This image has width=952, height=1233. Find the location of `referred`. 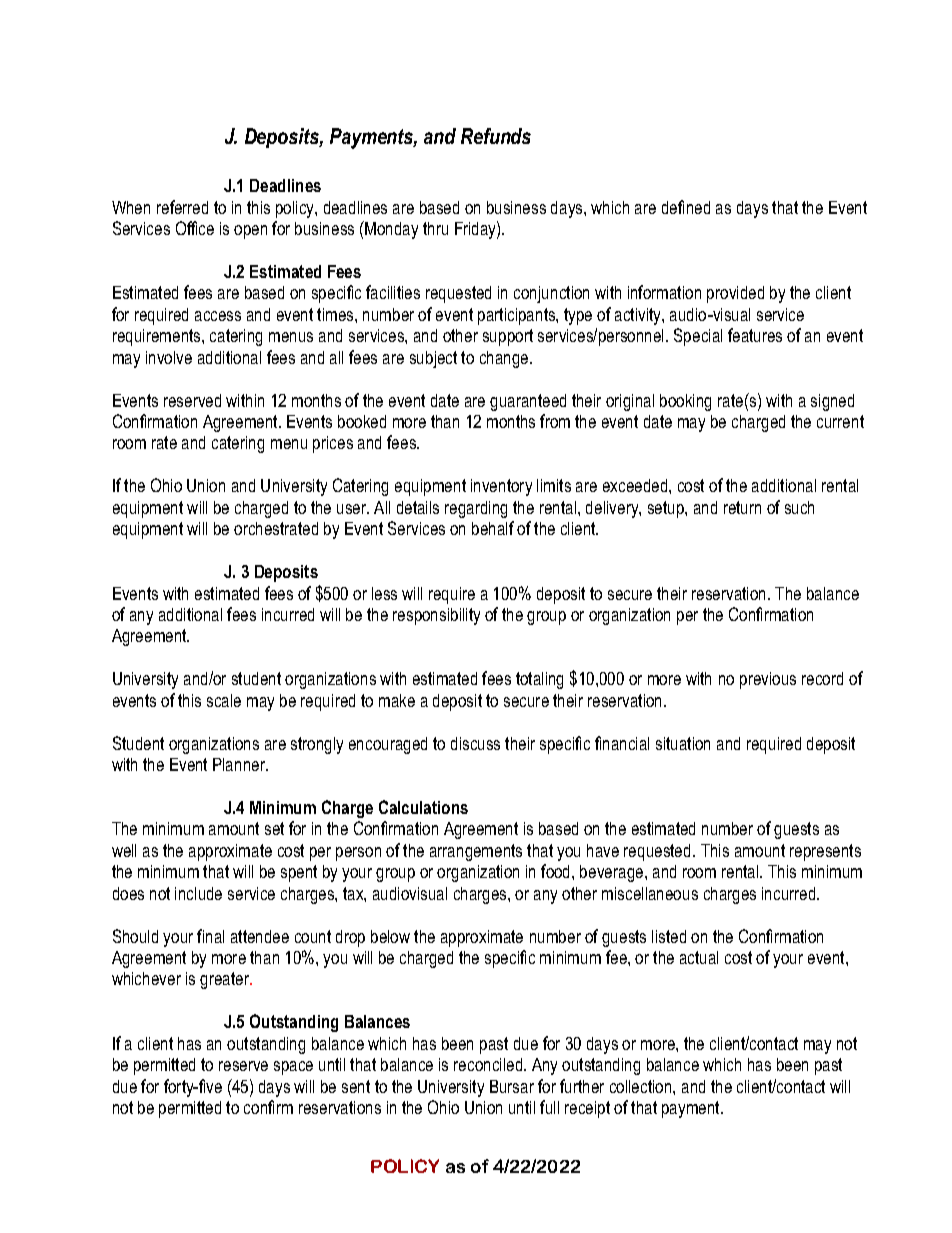

referred is located at coordinates (182, 207).
